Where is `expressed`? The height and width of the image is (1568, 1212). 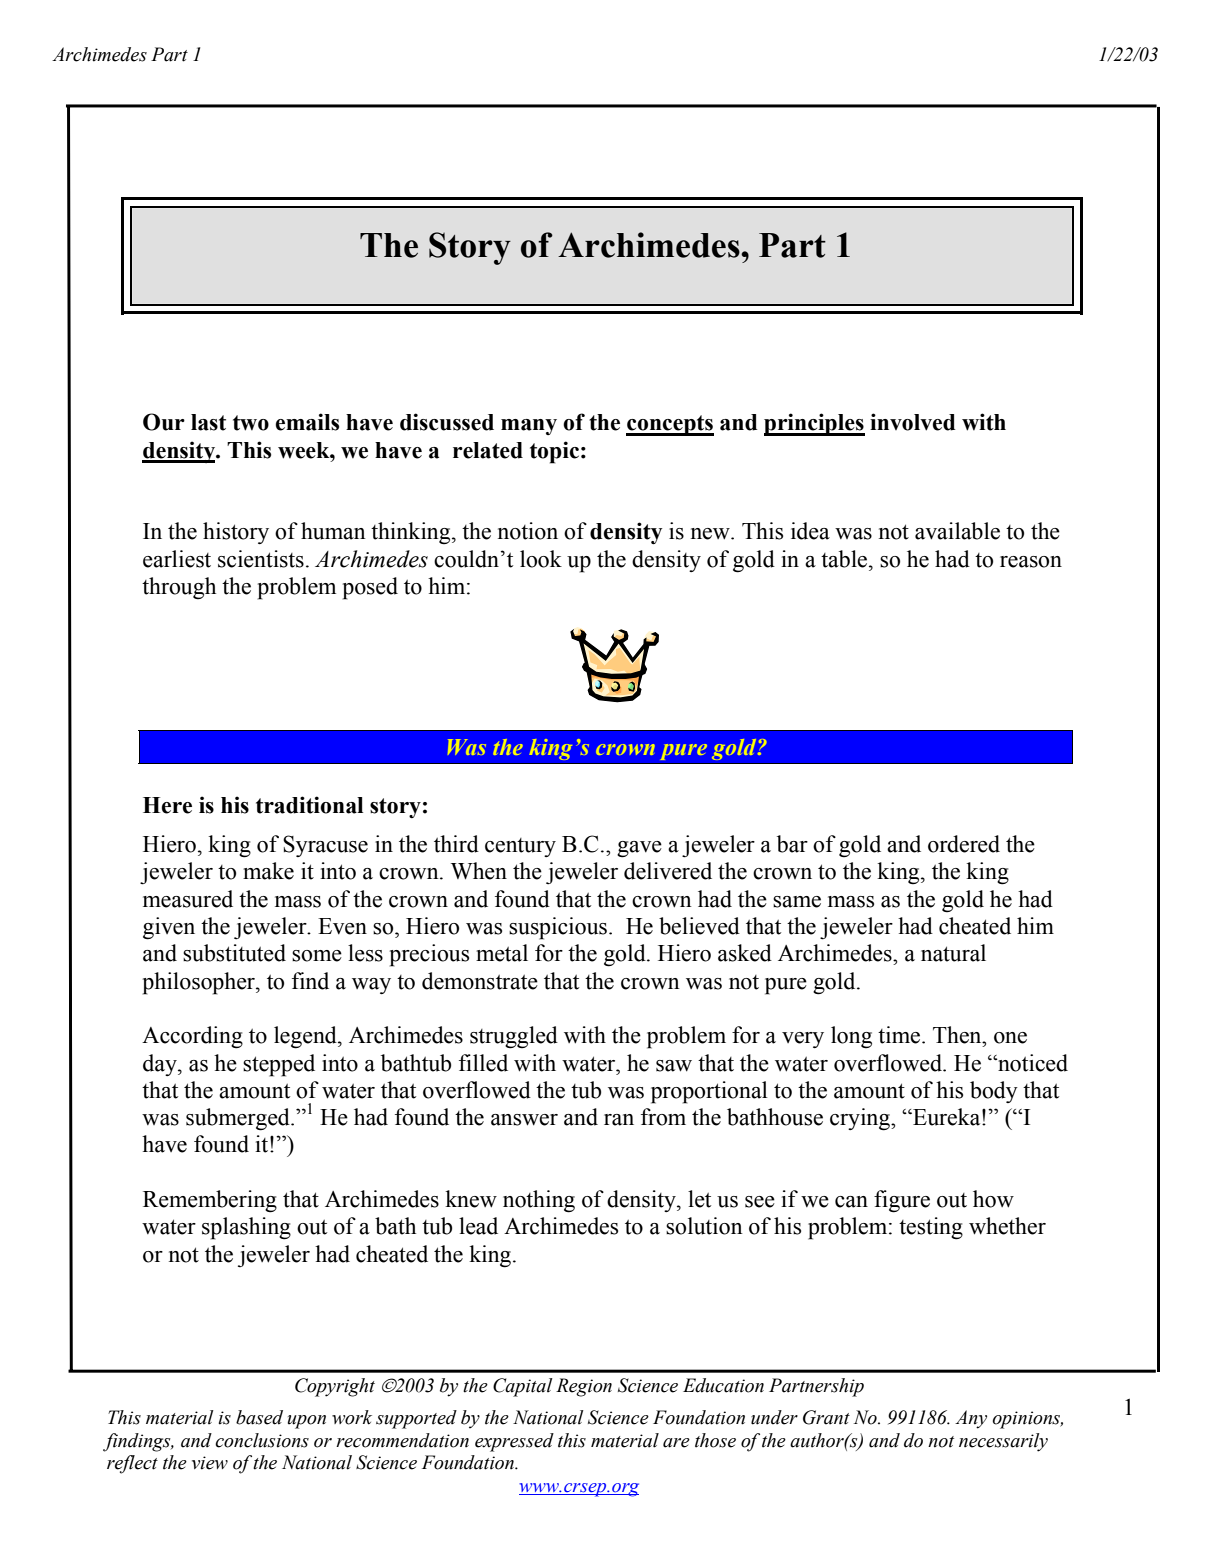 expressed is located at coordinates (514, 1442).
